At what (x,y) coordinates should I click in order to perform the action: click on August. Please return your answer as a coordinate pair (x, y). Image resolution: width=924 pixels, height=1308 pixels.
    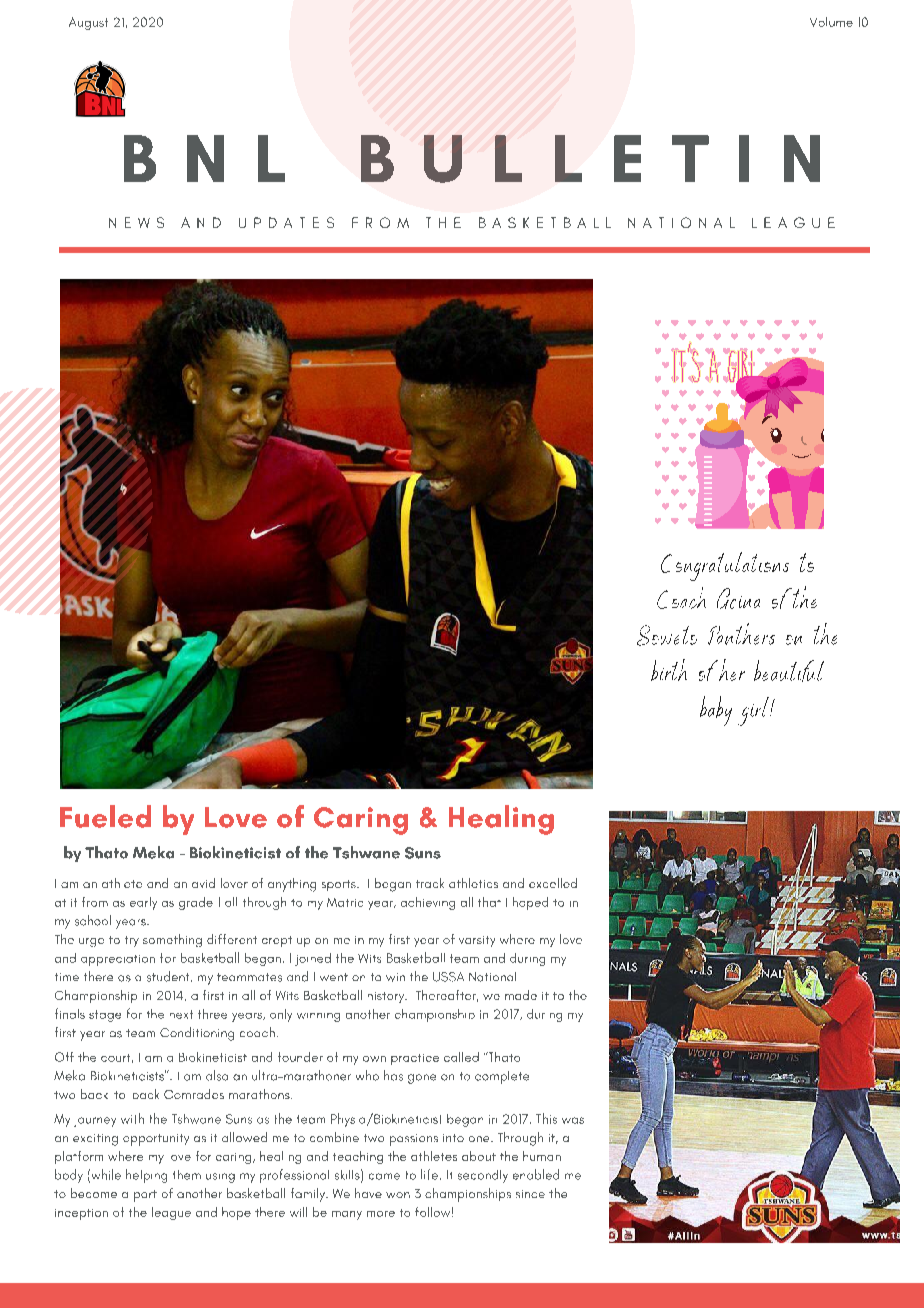
    Looking at the image, I should click on (88, 23).
